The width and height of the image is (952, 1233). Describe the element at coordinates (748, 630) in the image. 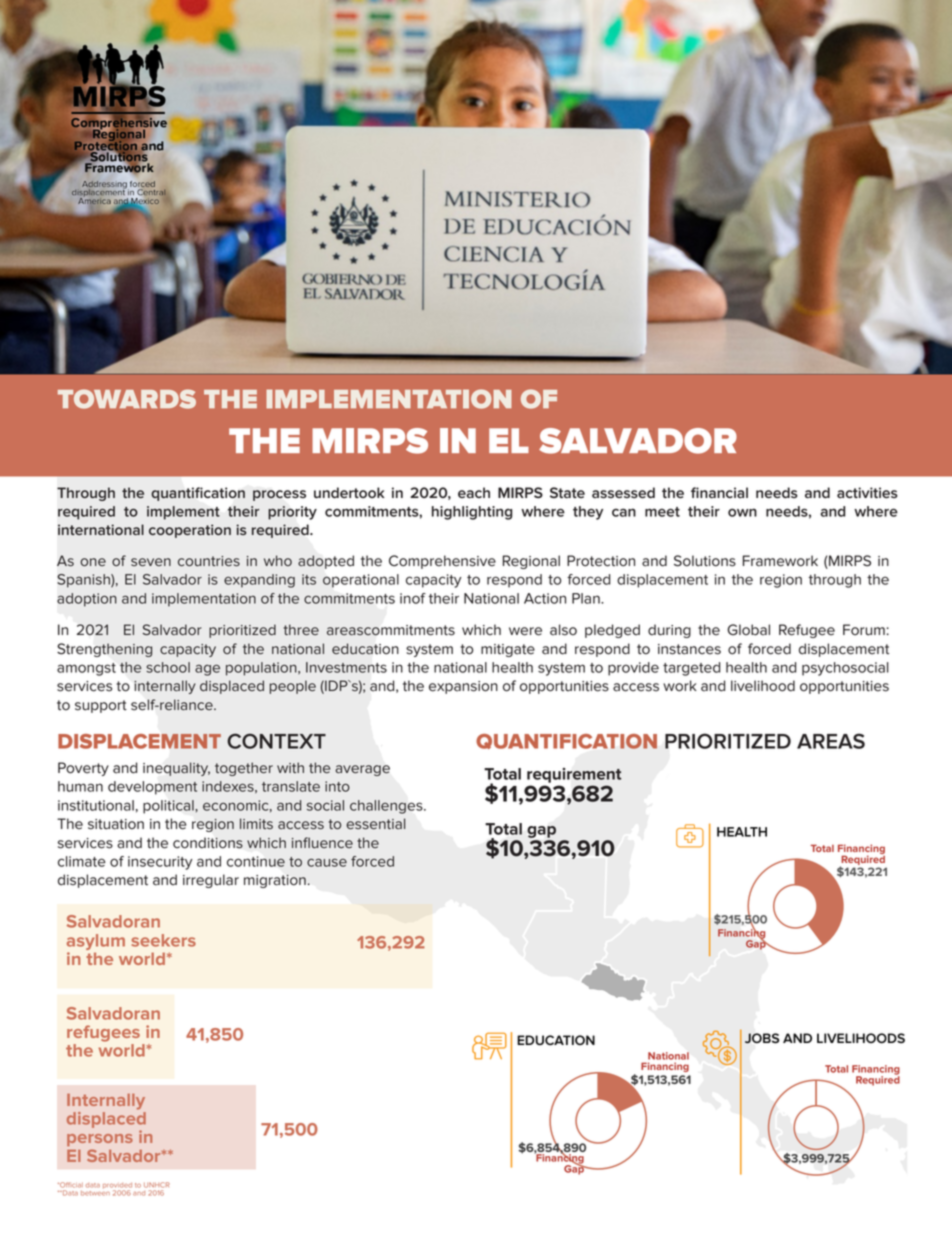

I see `Global` at that location.
